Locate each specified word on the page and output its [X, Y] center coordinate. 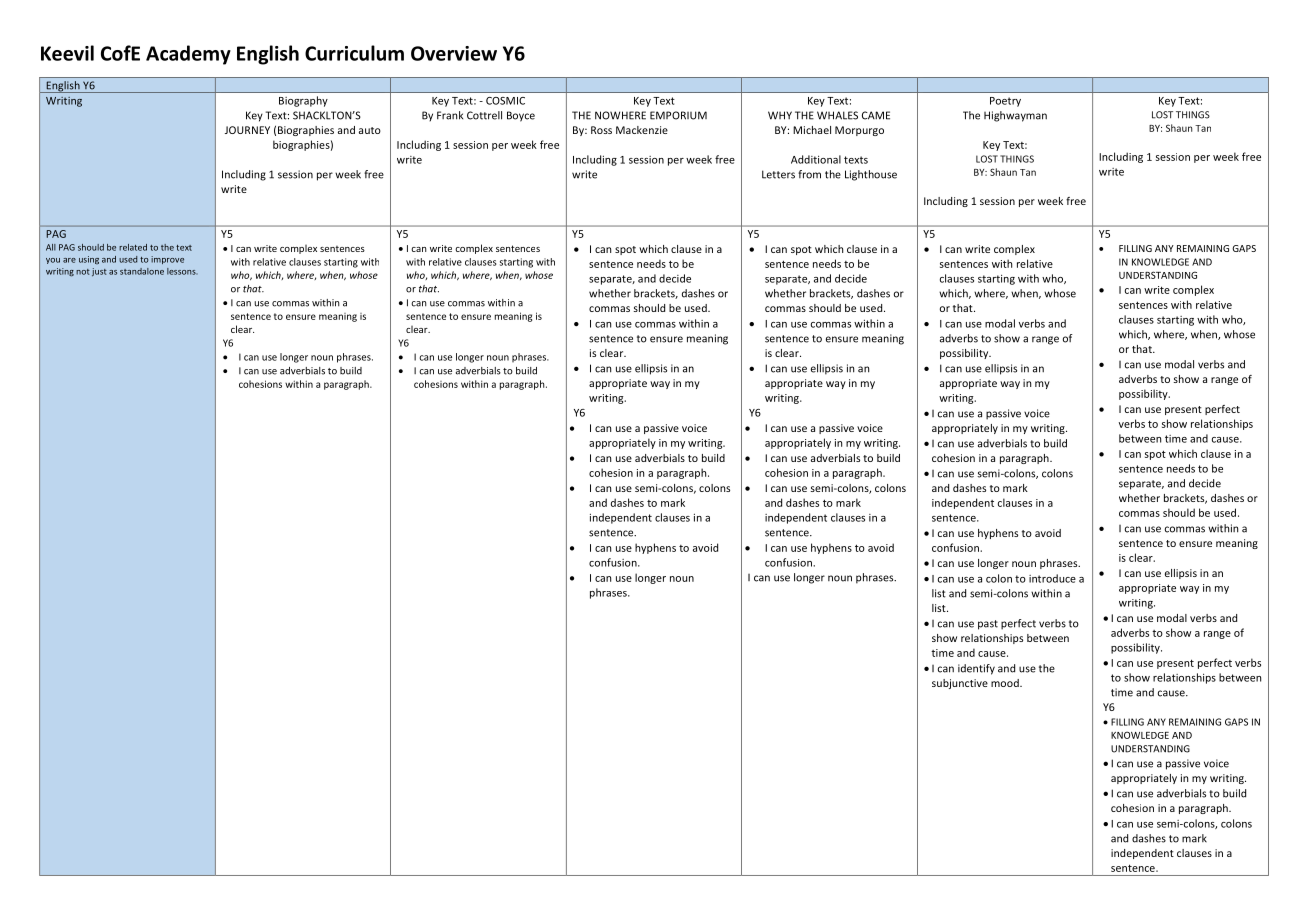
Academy [188, 55]
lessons [182, 271]
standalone [142, 271]
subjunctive [960, 684]
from [809, 174]
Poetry [1005, 102]
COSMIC [505, 101]
